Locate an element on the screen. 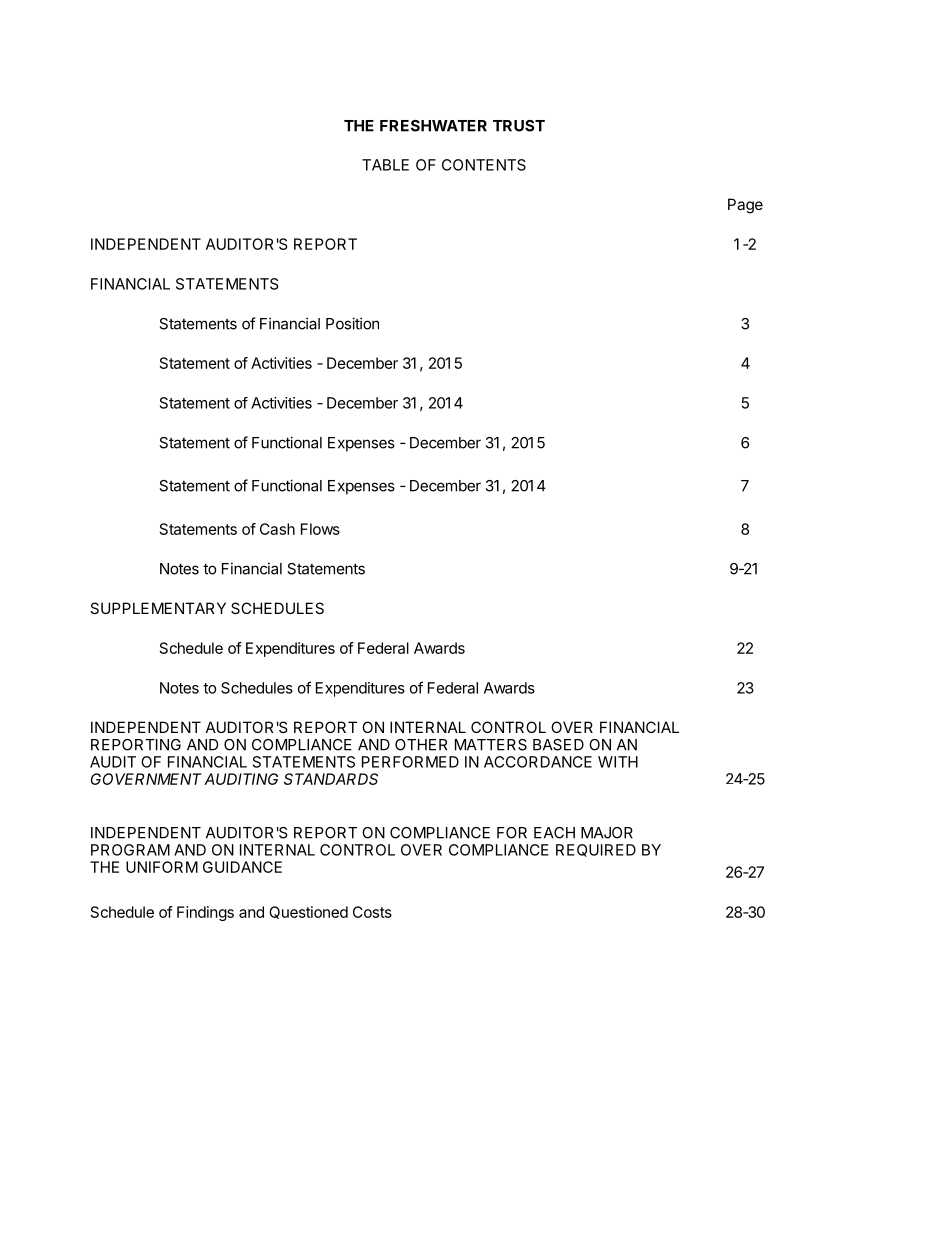  TRUST is located at coordinates (519, 126).
